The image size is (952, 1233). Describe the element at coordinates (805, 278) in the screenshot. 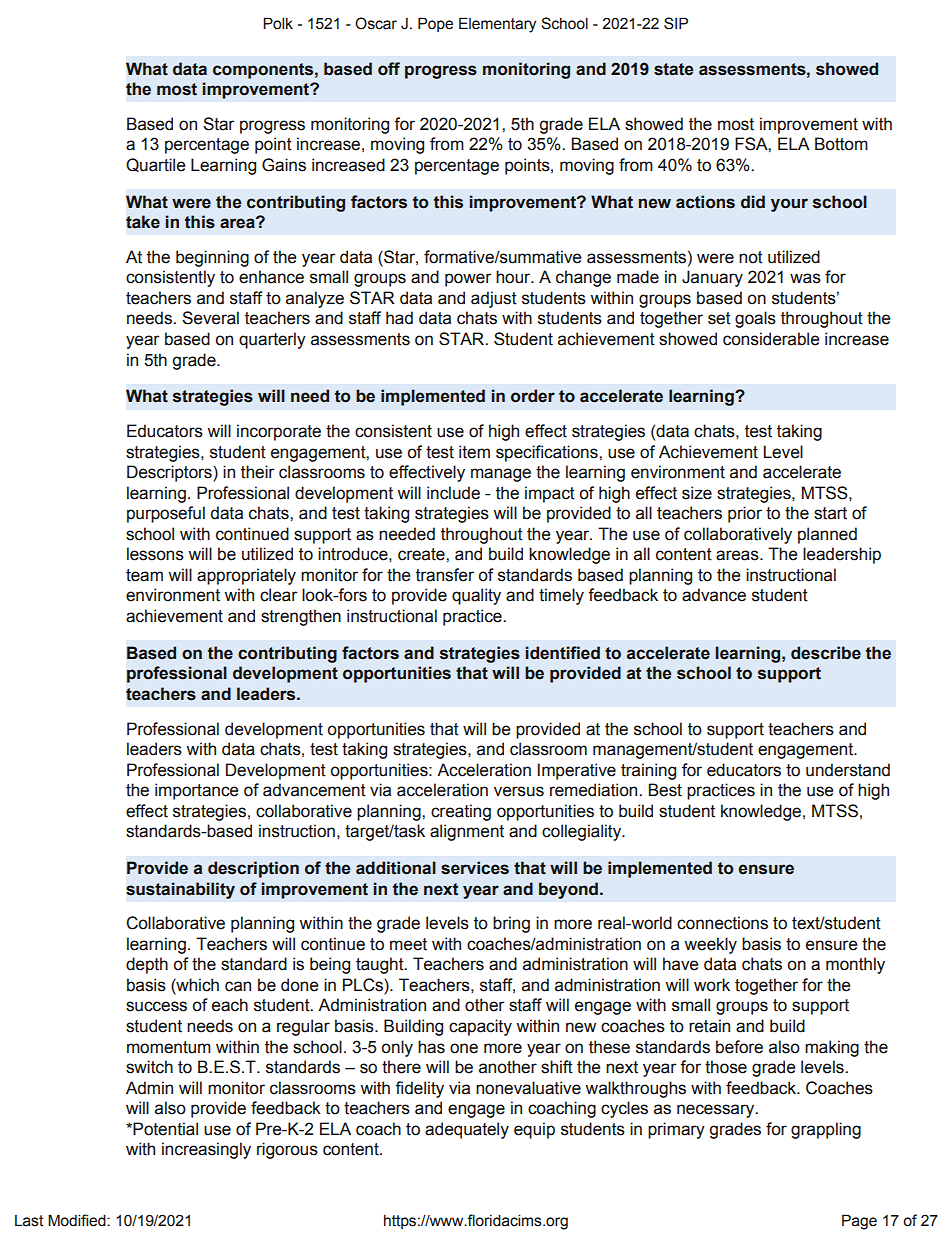

I see `was` at that location.
